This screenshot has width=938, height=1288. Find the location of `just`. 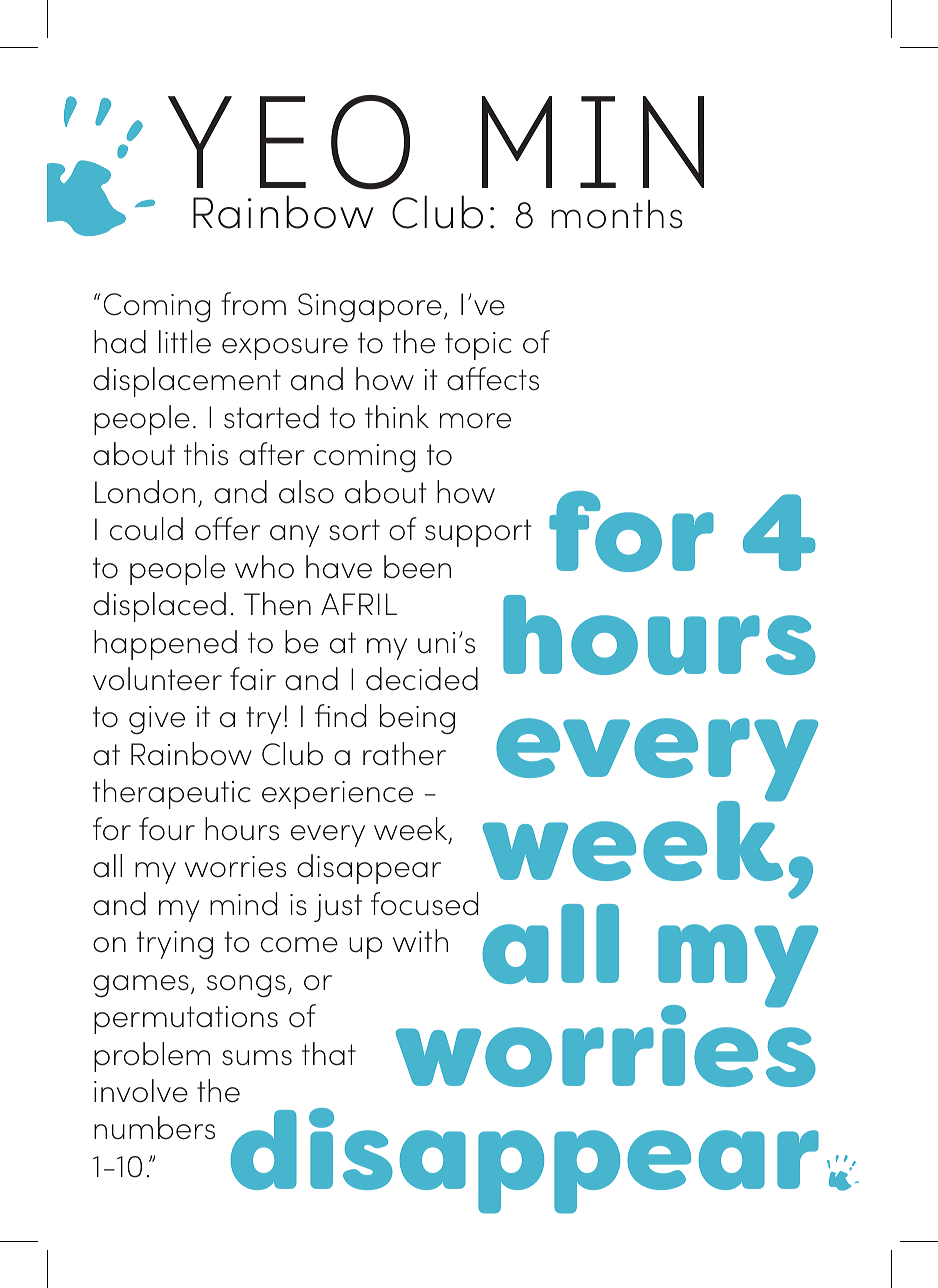

just is located at coordinates (338, 908).
